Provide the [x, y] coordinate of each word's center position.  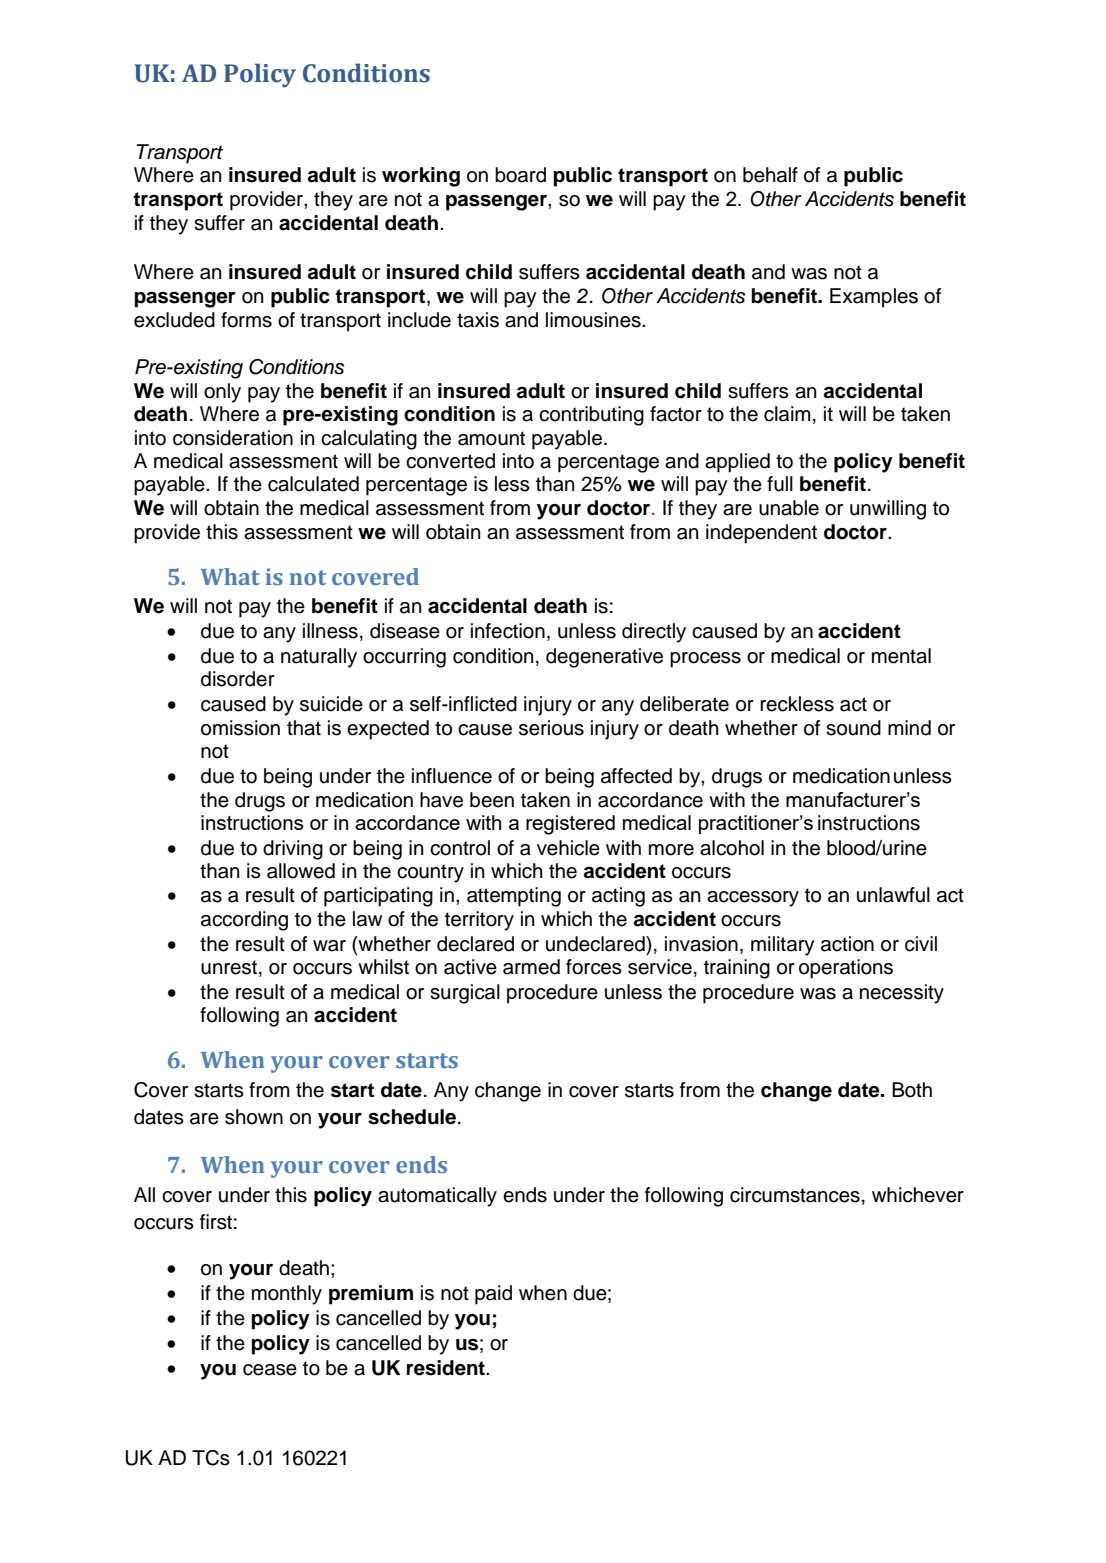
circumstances [795, 1195]
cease [270, 1370]
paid [493, 1295]
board [520, 175]
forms [246, 320]
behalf [770, 175]
